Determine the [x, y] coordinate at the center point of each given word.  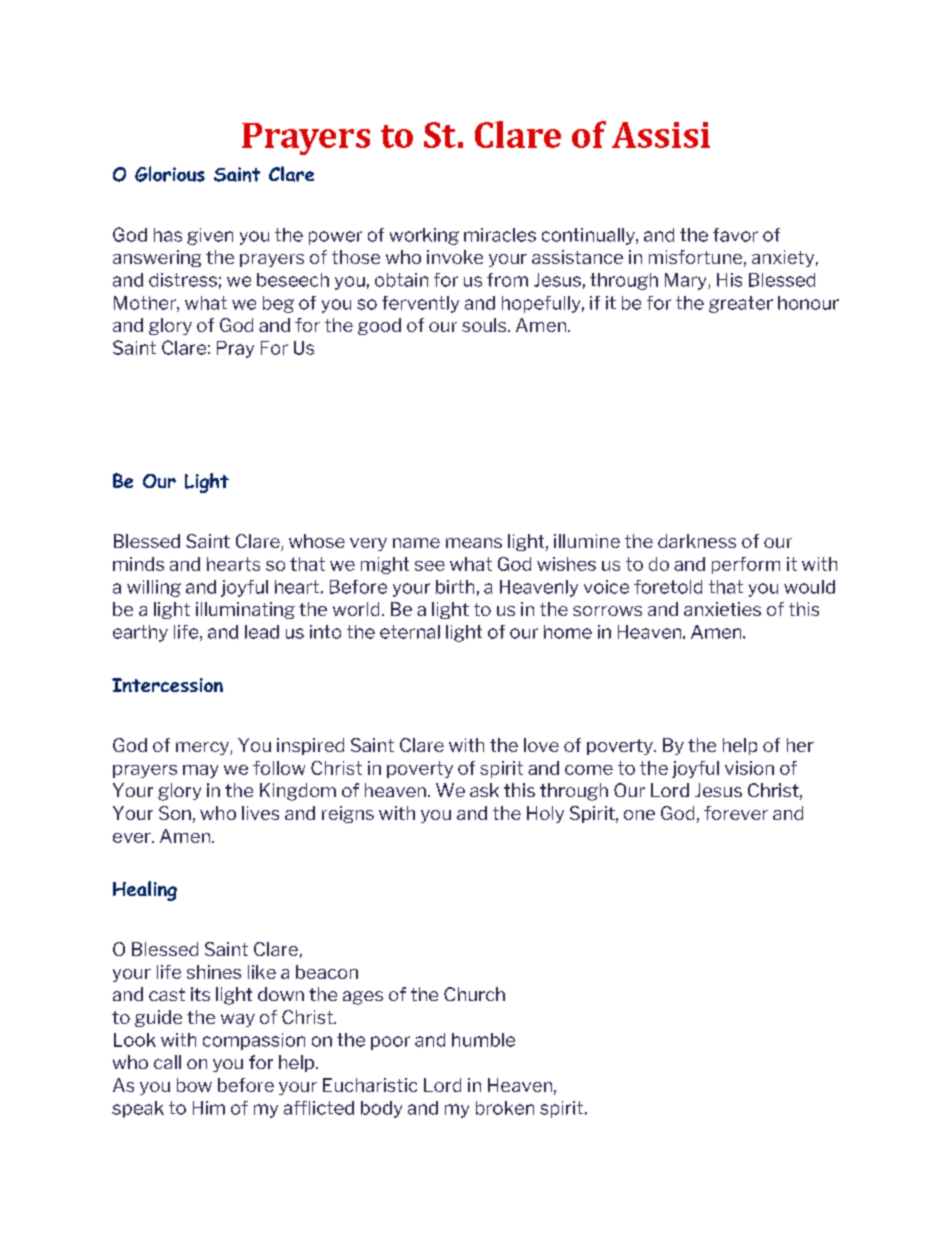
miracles [500, 235]
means [474, 543]
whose [317, 541]
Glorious [170, 174]
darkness [697, 541]
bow [194, 1085]
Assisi [661, 135]
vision [749, 768]
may [200, 771]
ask [484, 790]
